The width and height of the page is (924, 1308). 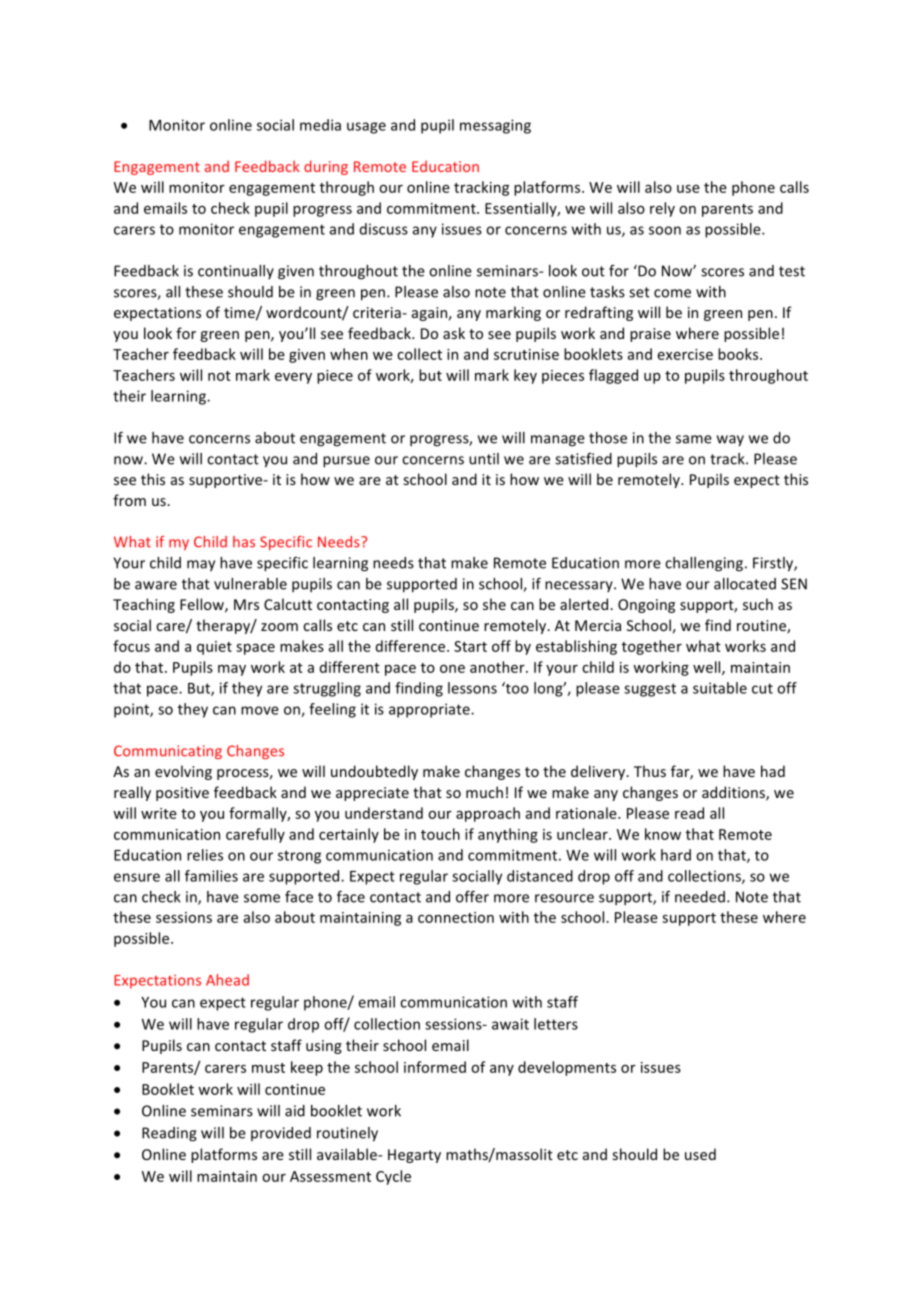 What do you see at coordinates (393, 1177) in the page?
I see `Cycle` at bounding box center [393, 1177].
